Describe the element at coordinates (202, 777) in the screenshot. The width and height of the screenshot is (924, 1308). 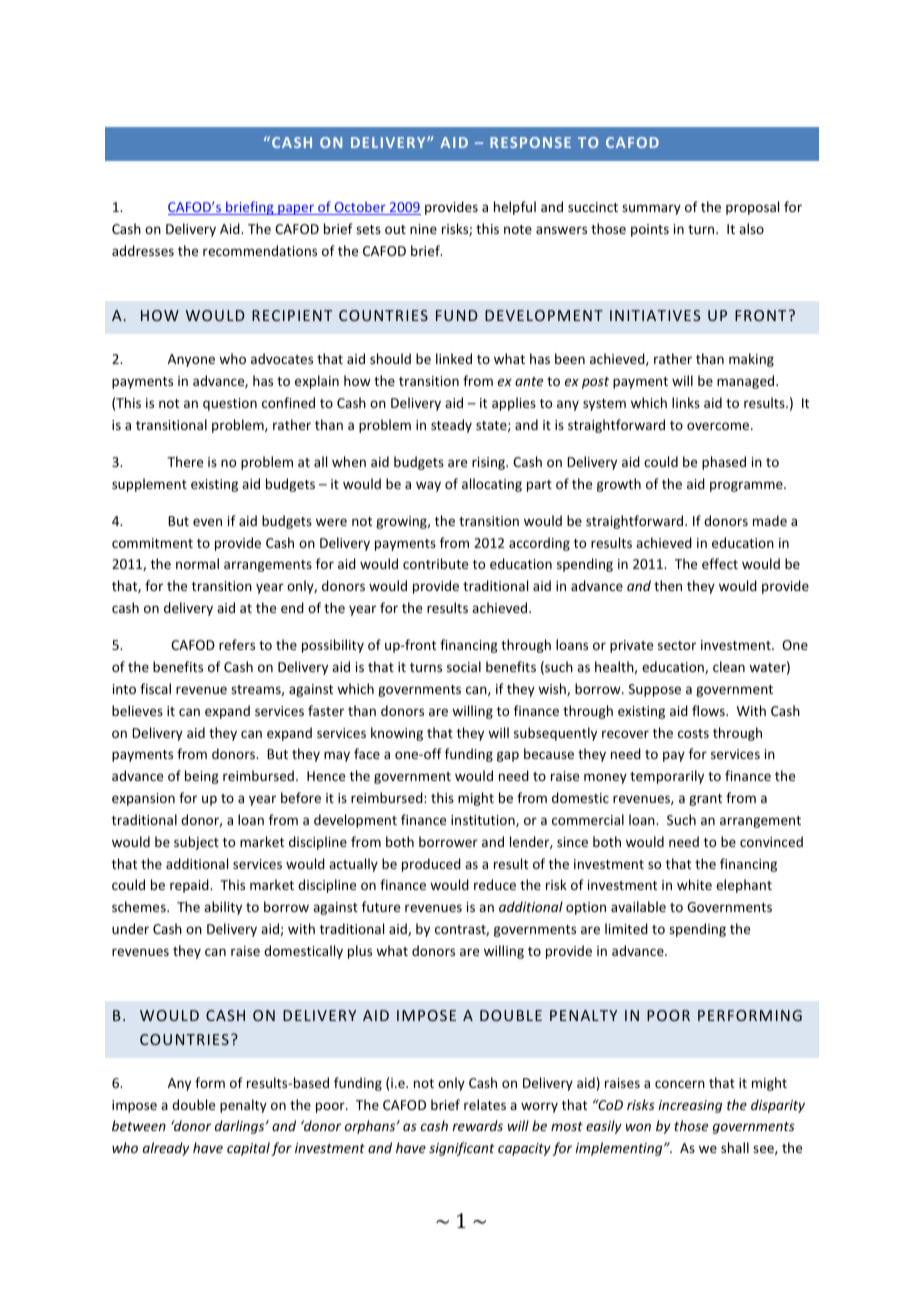
I see `being` at that location.
